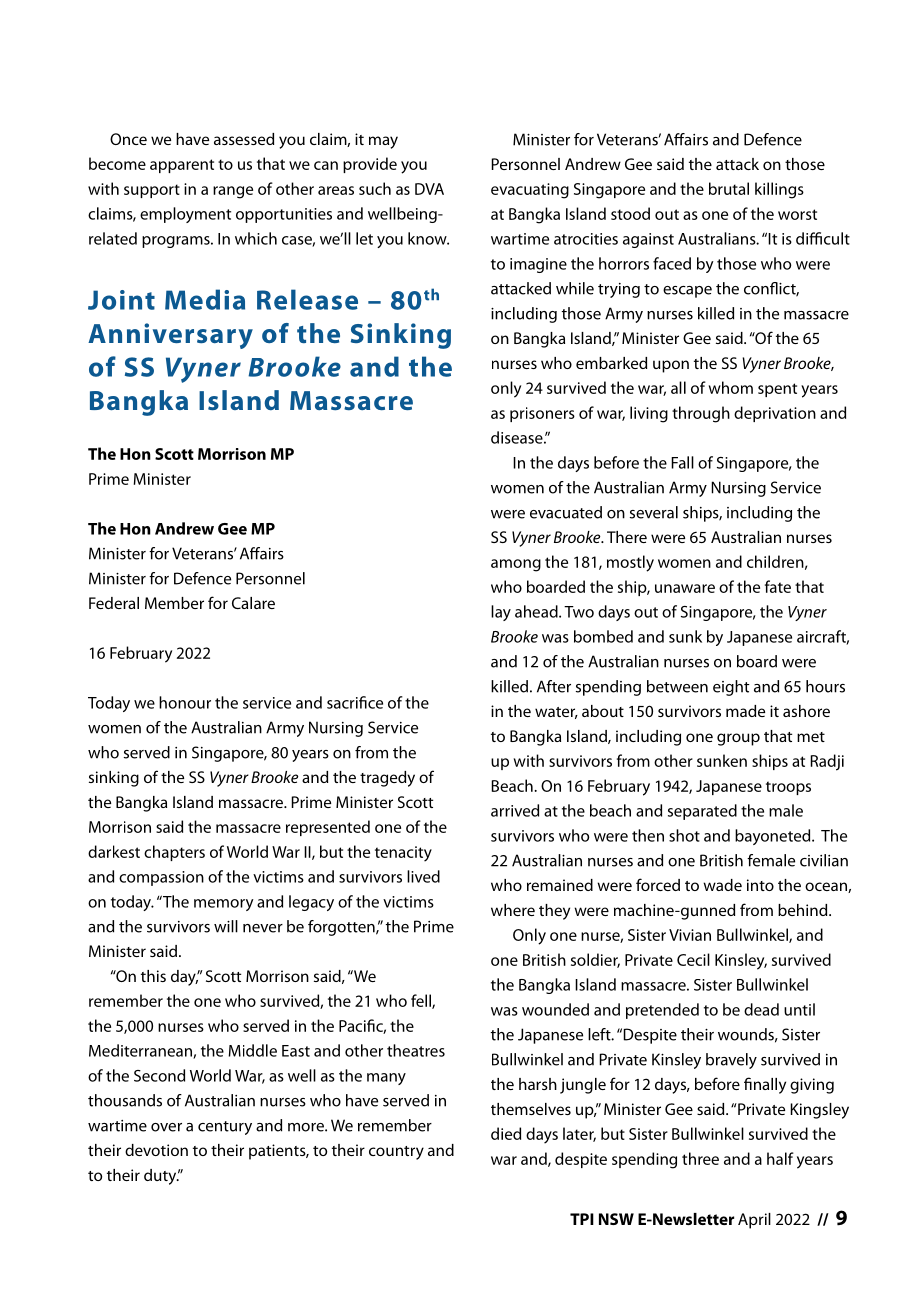 The image size is (924, 1308). Describe the element at coordinates (182, 166) in the image. I see `apparent` at that location.
